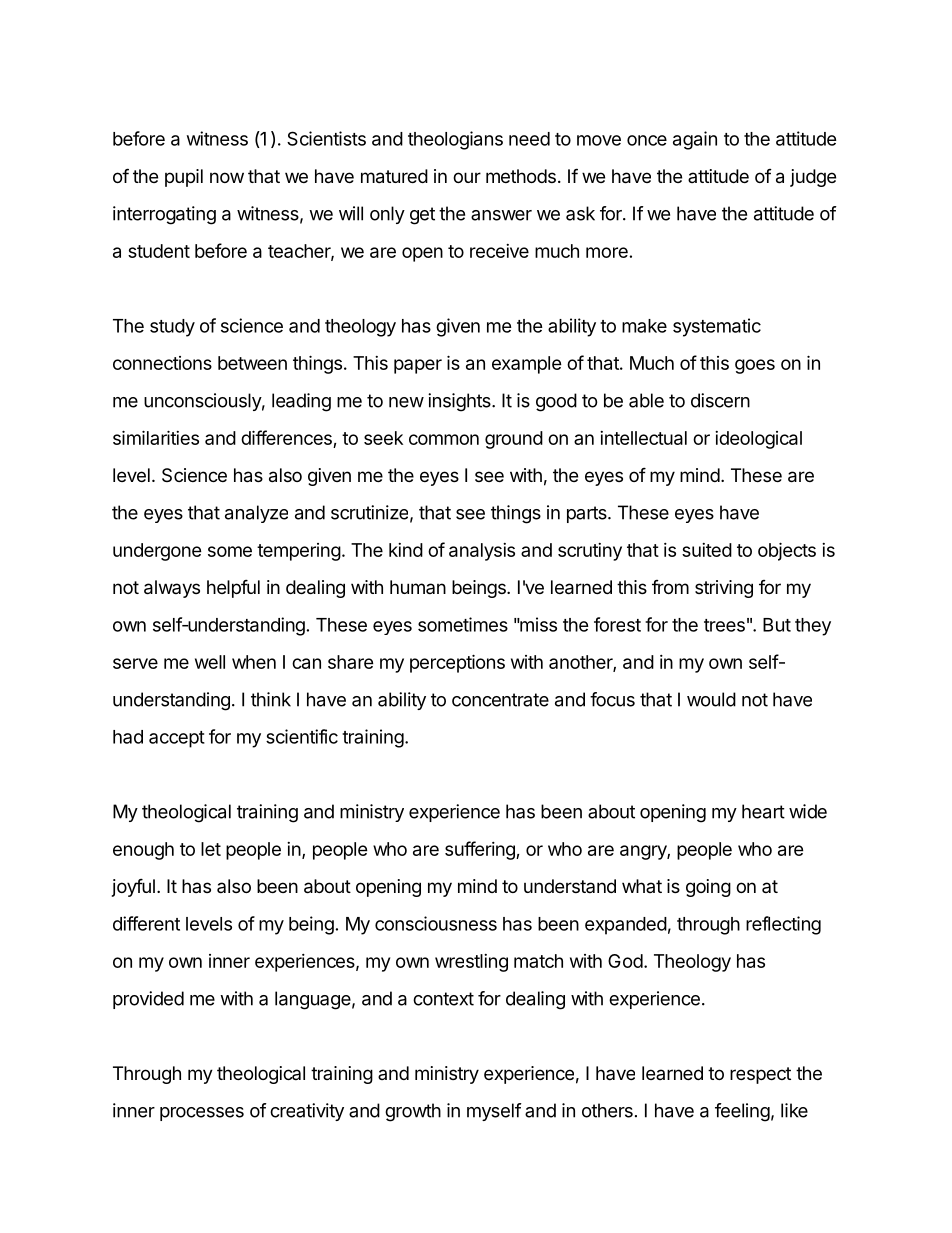 The height and width of the screenshot is (1233, 952). What do you see at coordinates (227, 177) in the screenshot?
I see `now` at bounding box center [227, 177].
